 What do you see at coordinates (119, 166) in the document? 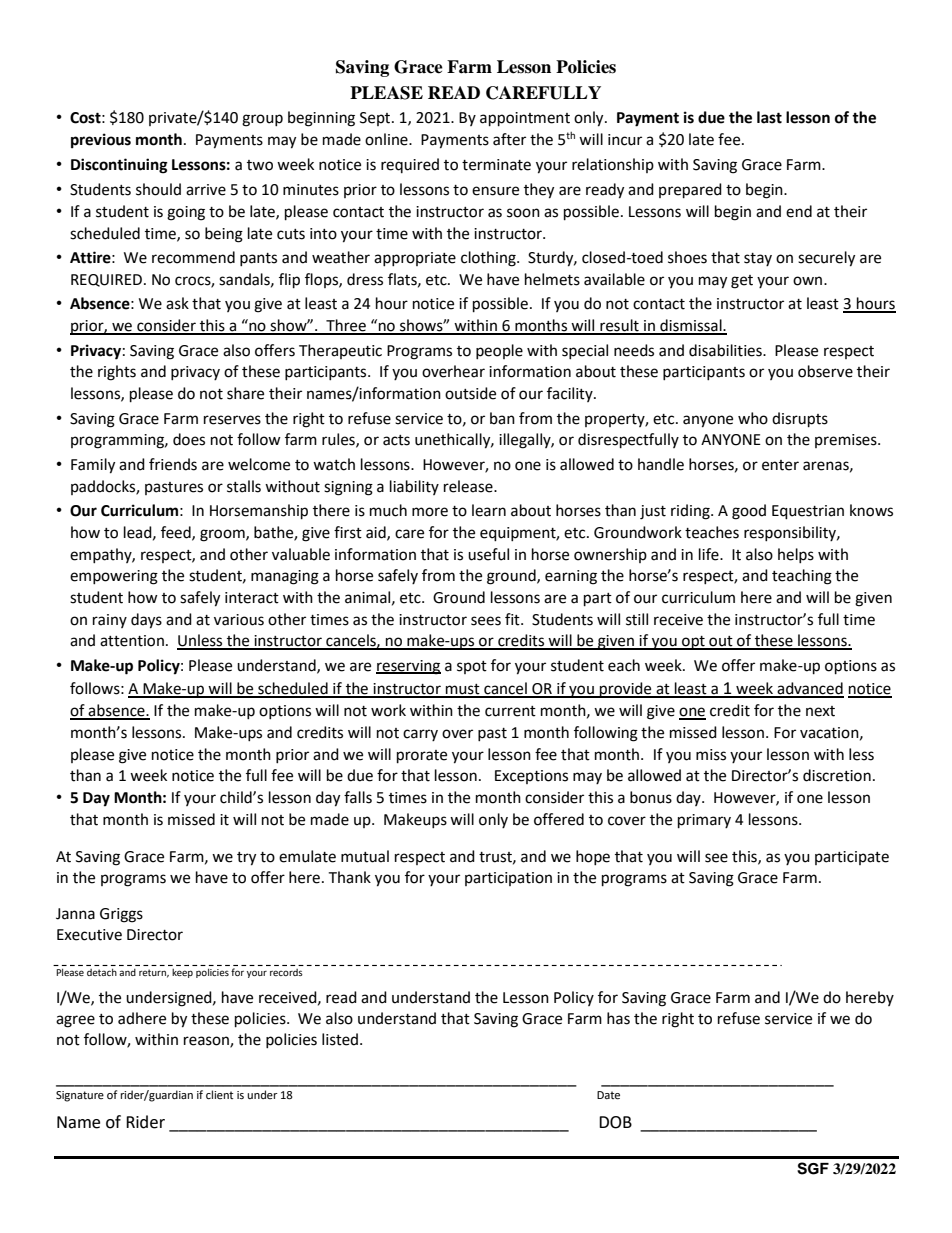
I see `Discontinuing` at bounding box center [119, 166].
